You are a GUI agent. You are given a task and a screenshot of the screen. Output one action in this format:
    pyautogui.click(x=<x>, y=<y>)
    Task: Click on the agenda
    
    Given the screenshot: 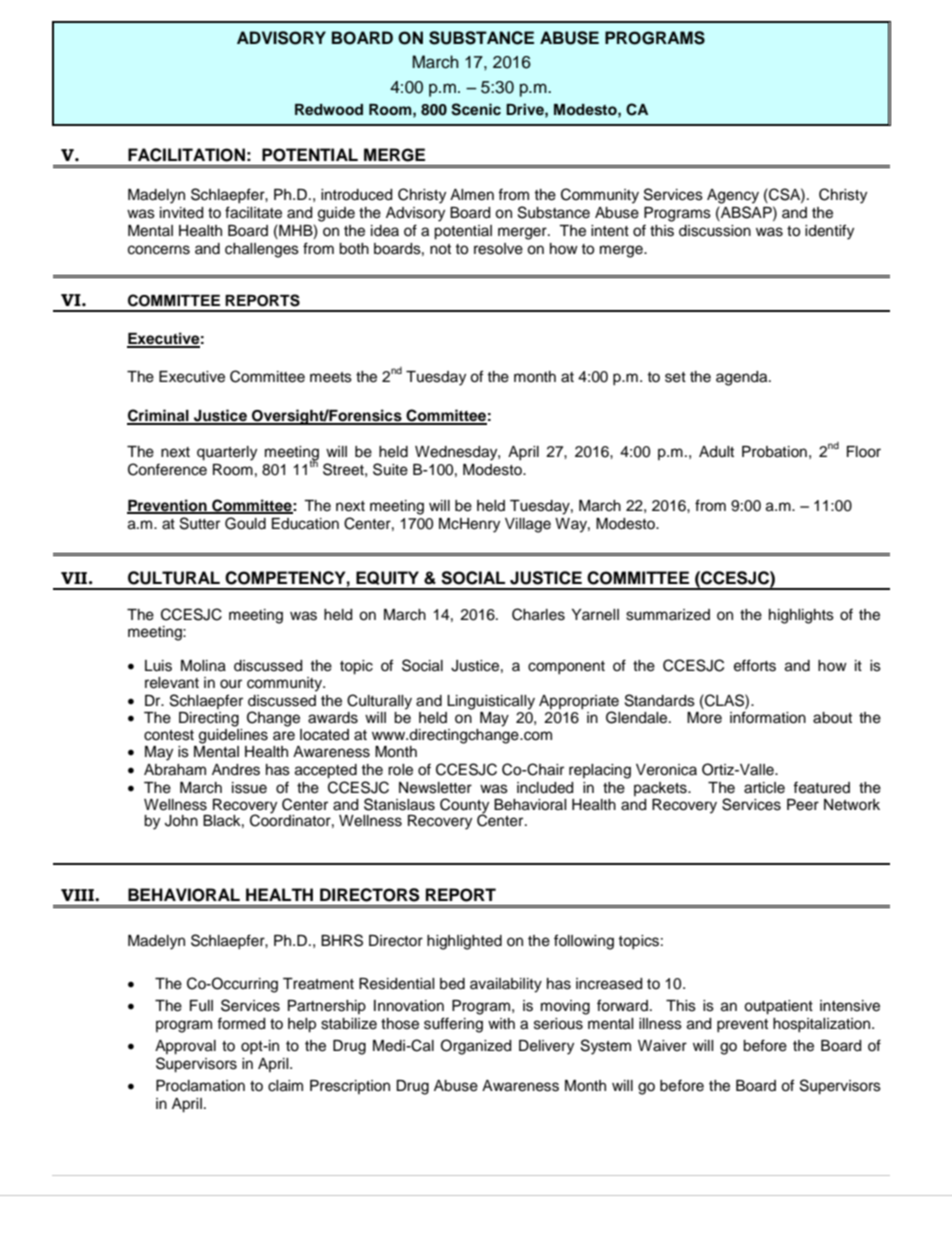 What is the action you would take?
    pyautogui.click(x=743, y=378)
